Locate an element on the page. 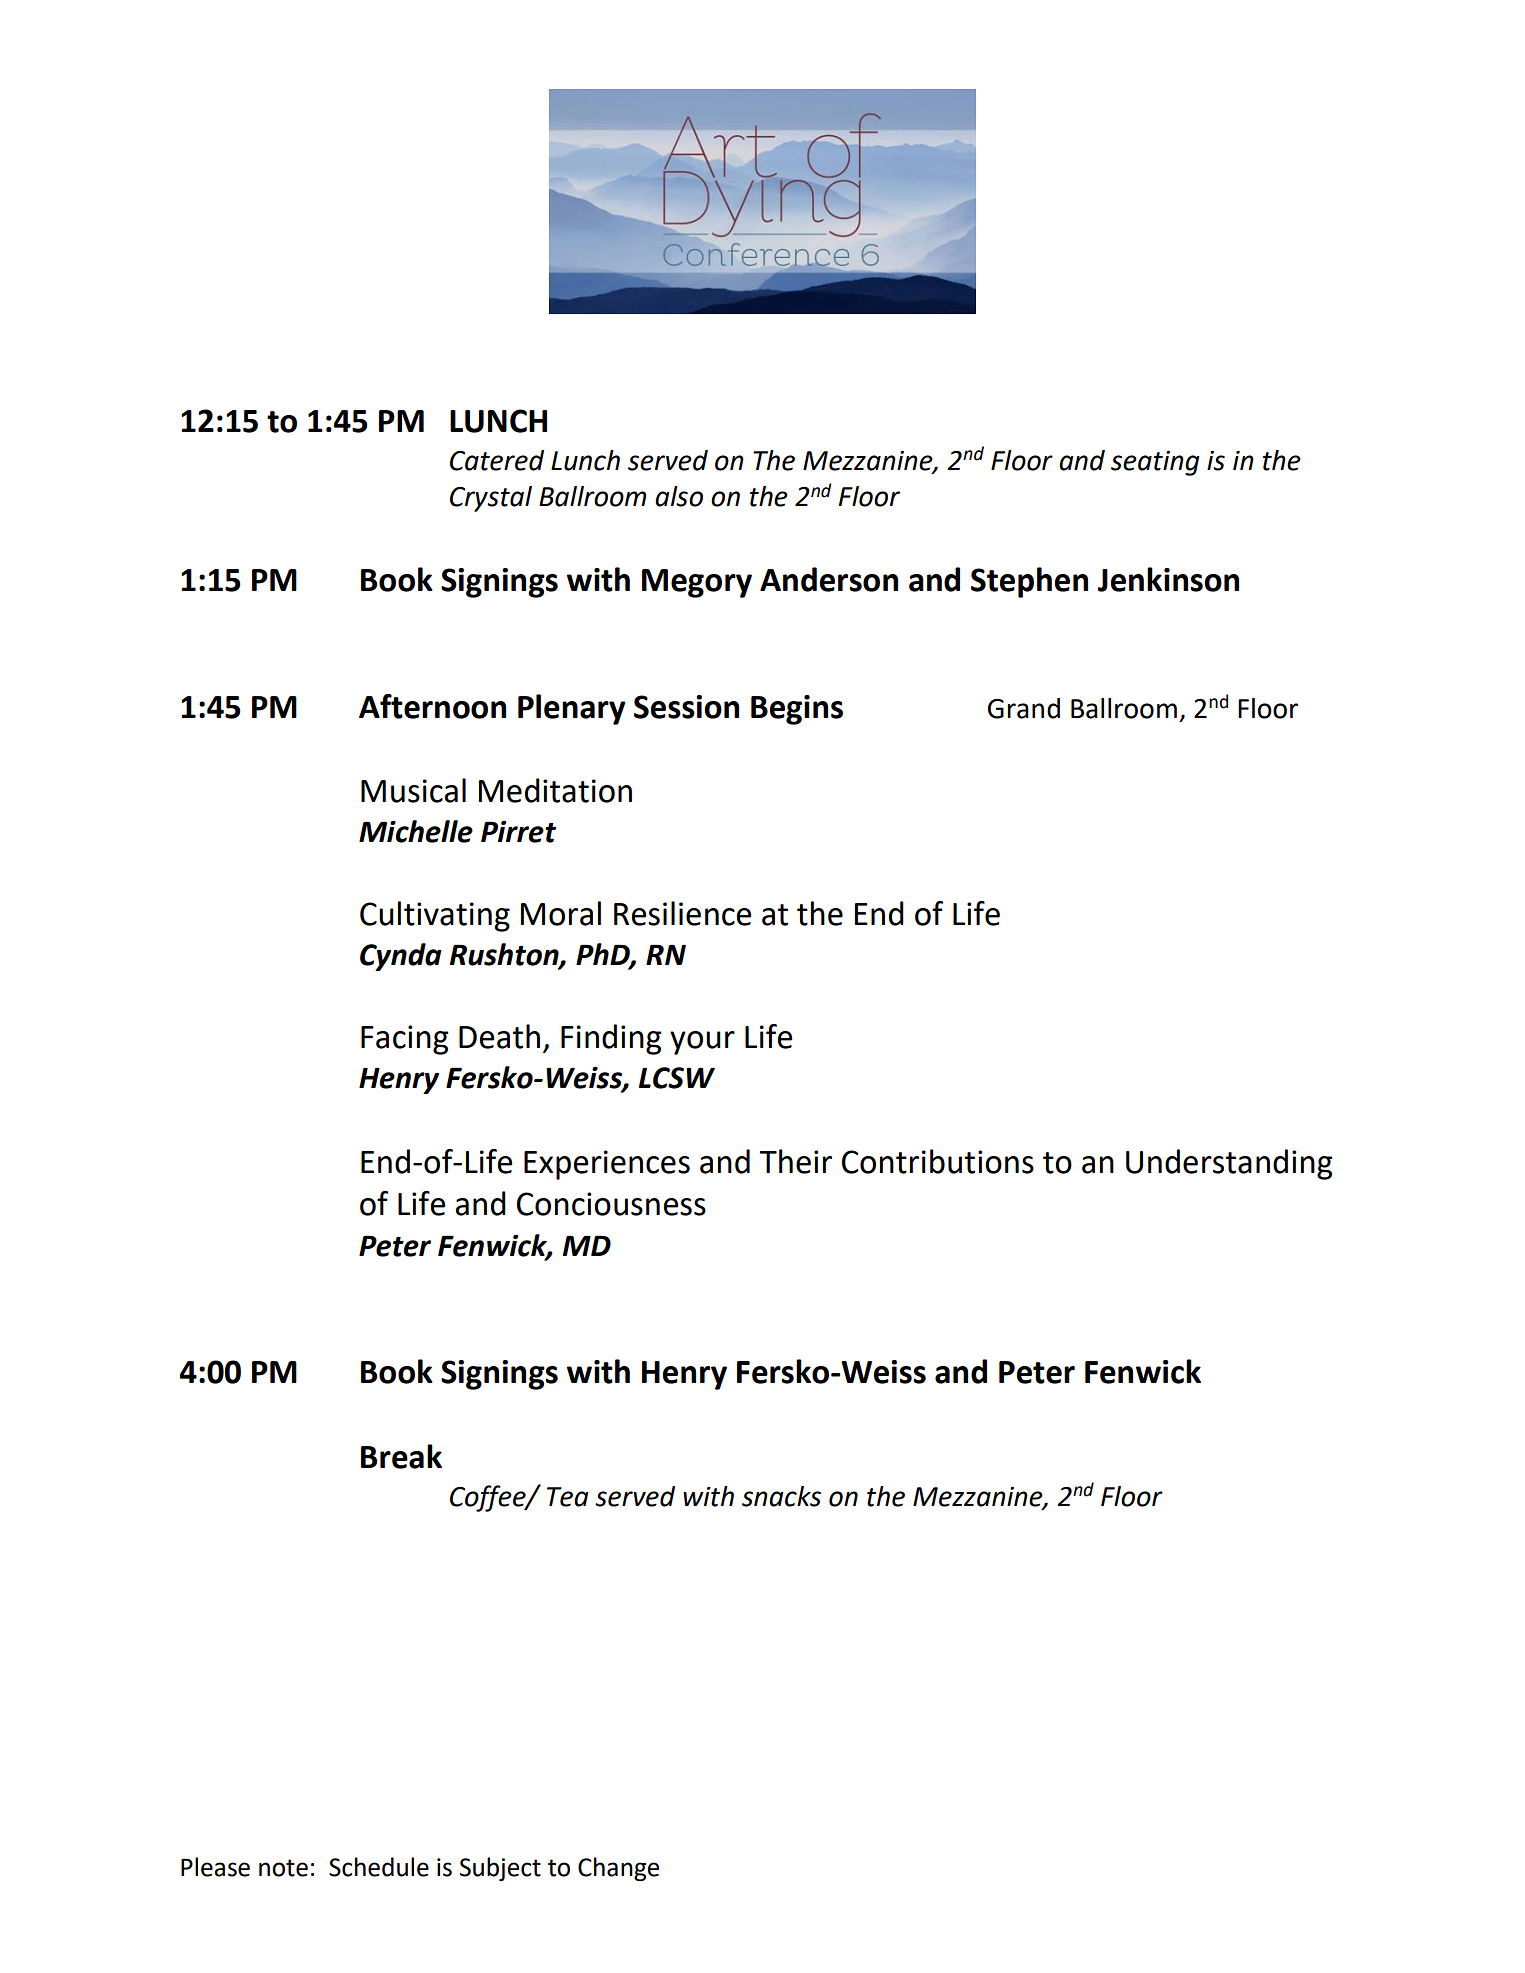 The image size is (1525, 1973). seating is located at coordinates (1155, 463).
